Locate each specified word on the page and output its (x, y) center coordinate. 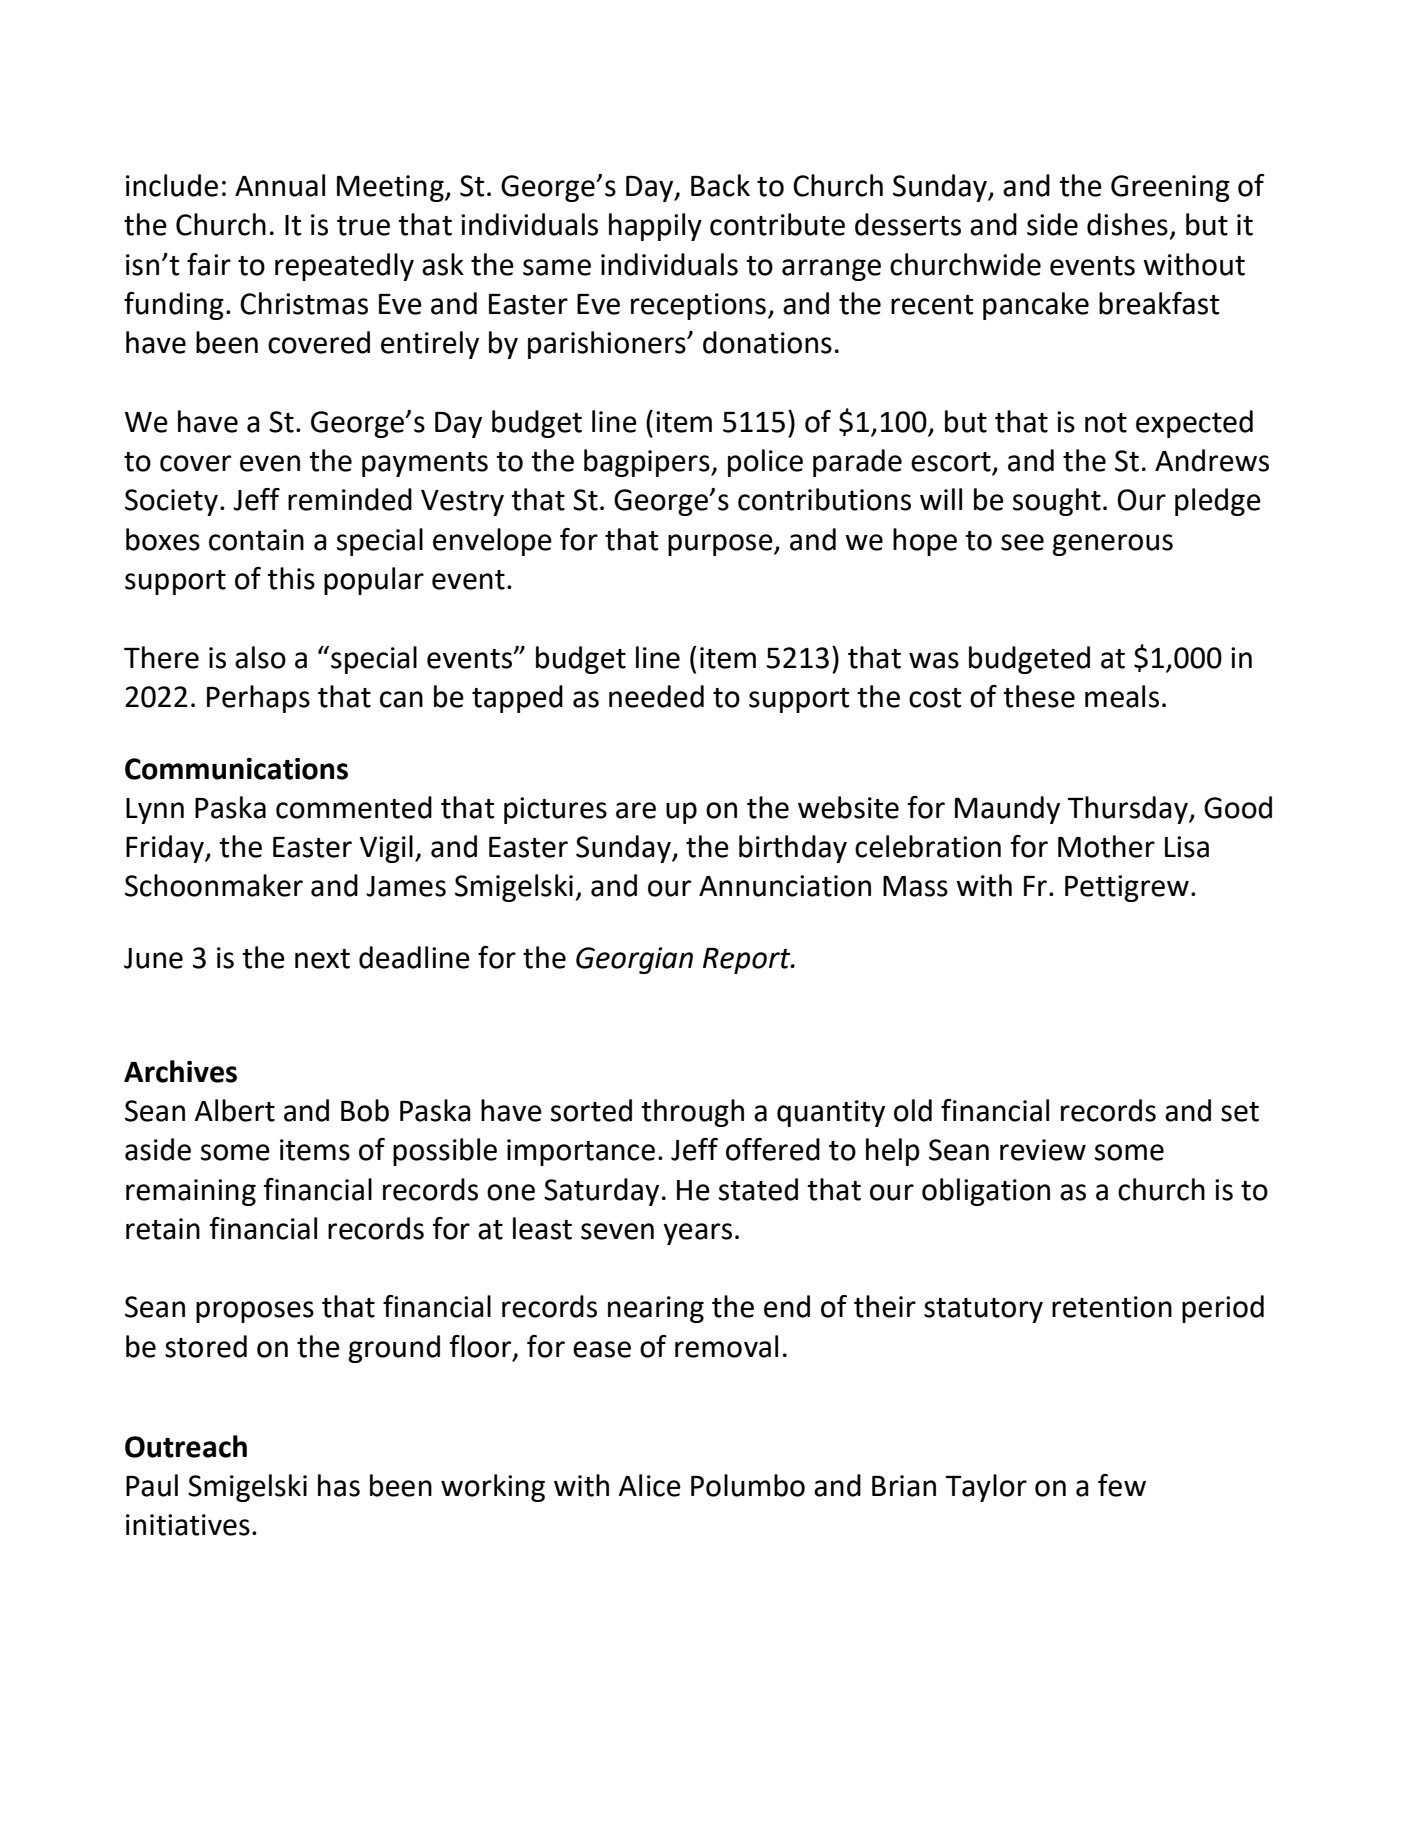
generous (1112, 545)
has (339, 1485)
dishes (1127, 224)
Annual (280, 185)
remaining (191, 1192)
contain (256, 540)
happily (655, 227)
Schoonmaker (214, 885)
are (636, 810)
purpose (721, 545)
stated (758, 1189)
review (1043, 1150)
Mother (1106, 846)
